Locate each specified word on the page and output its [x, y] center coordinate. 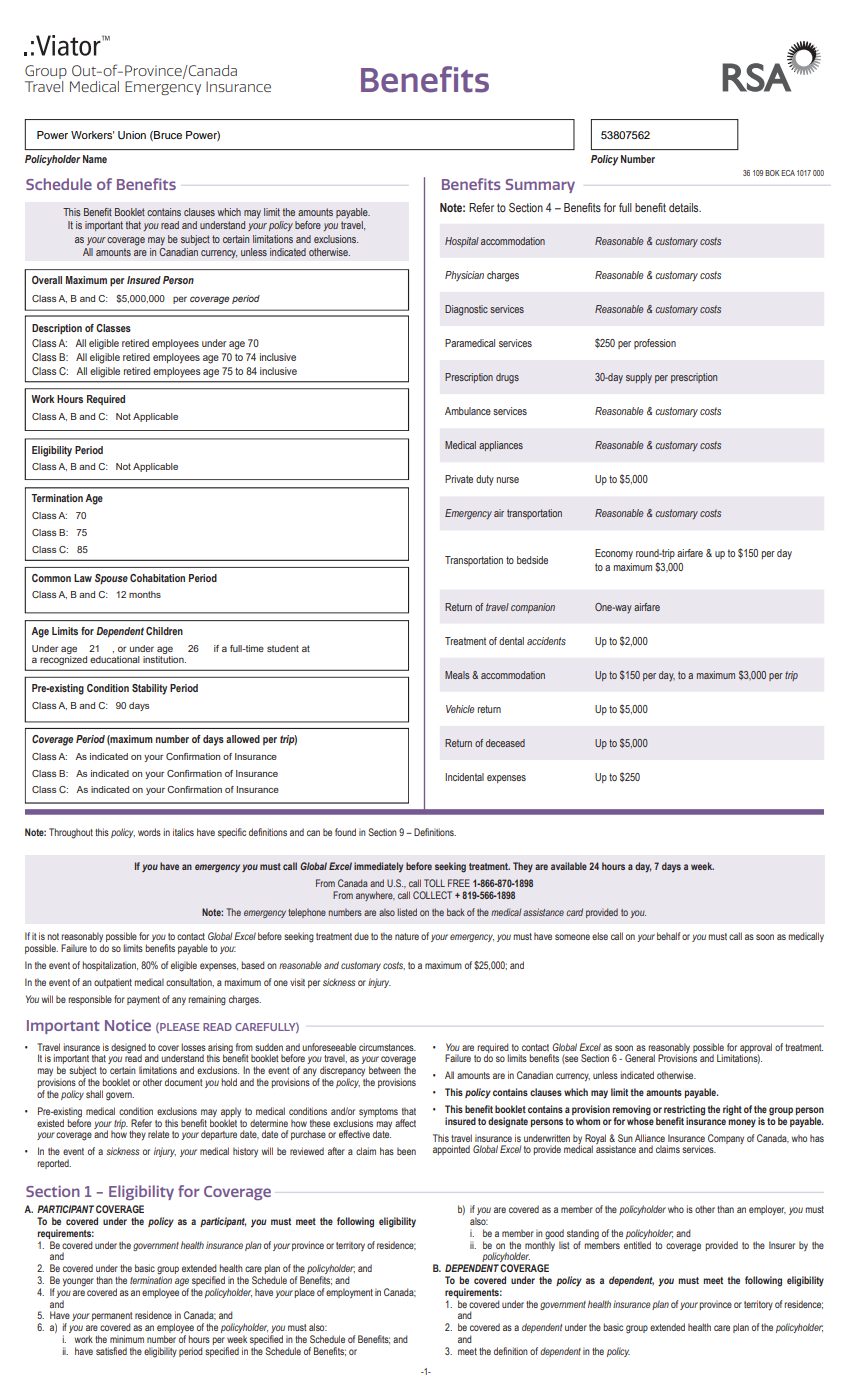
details [685, 207]
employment [349, 1293]
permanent [112, 1318]
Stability [149, 689]
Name [95, 159]
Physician [464, 276]
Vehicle [460, 709]
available [569, 866]
